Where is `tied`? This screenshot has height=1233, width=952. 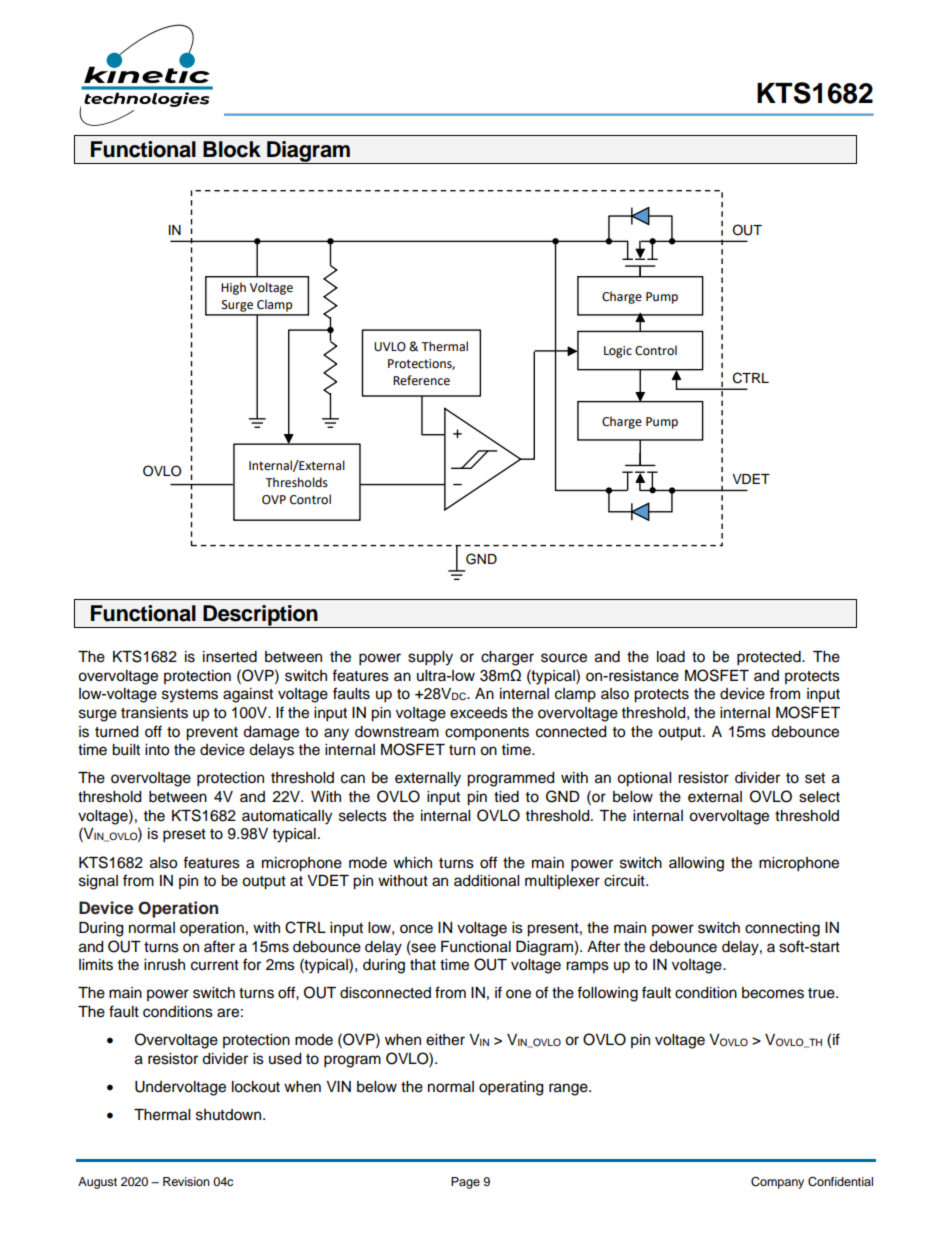
tied is located at coordinates (506, 797).
